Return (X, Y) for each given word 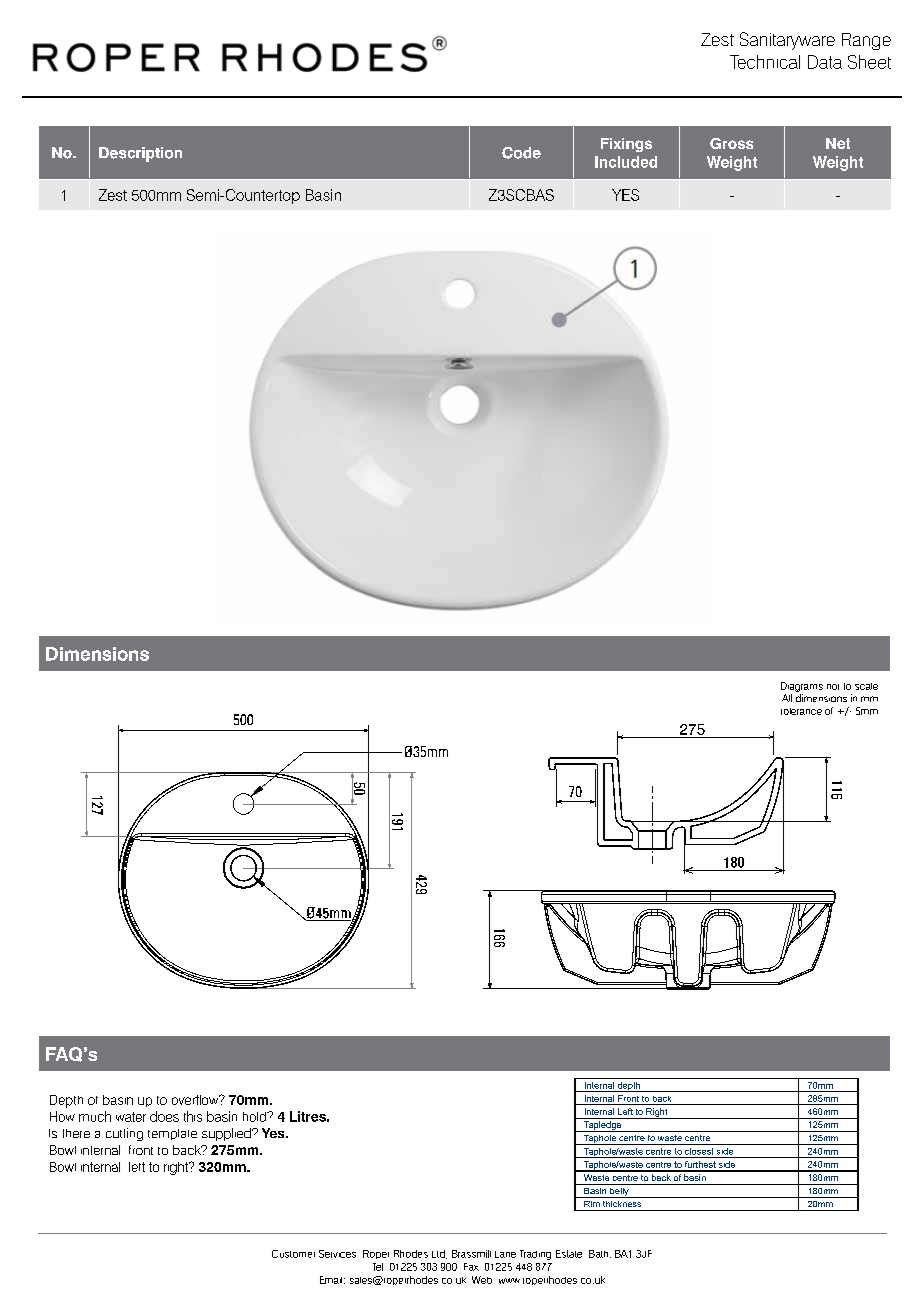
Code (521, 153)
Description (140, 154)
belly (619, 1193)
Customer (293, 1254)
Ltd (439, 1254)
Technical (765, 62)
